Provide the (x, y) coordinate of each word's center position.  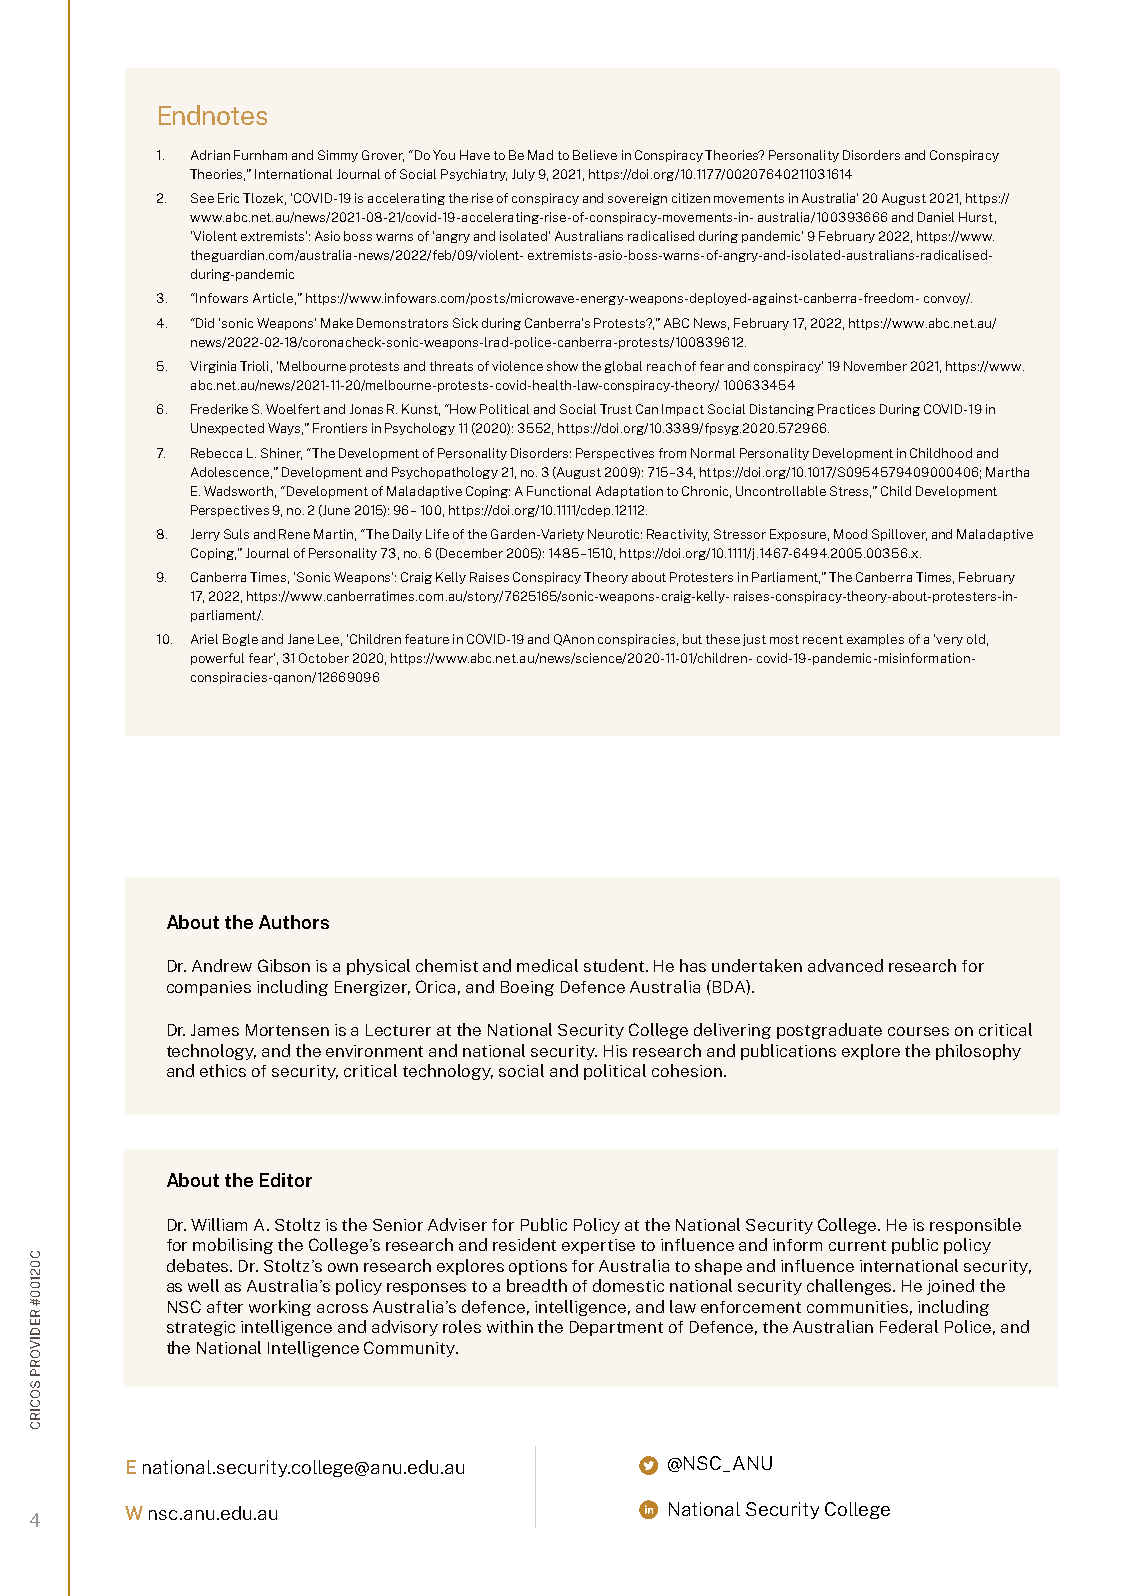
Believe (595, 155)
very (949, 641)
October (324, 658)
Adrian (210, 155)
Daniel (936, 217)
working (280, 1308)
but (692, 639)
